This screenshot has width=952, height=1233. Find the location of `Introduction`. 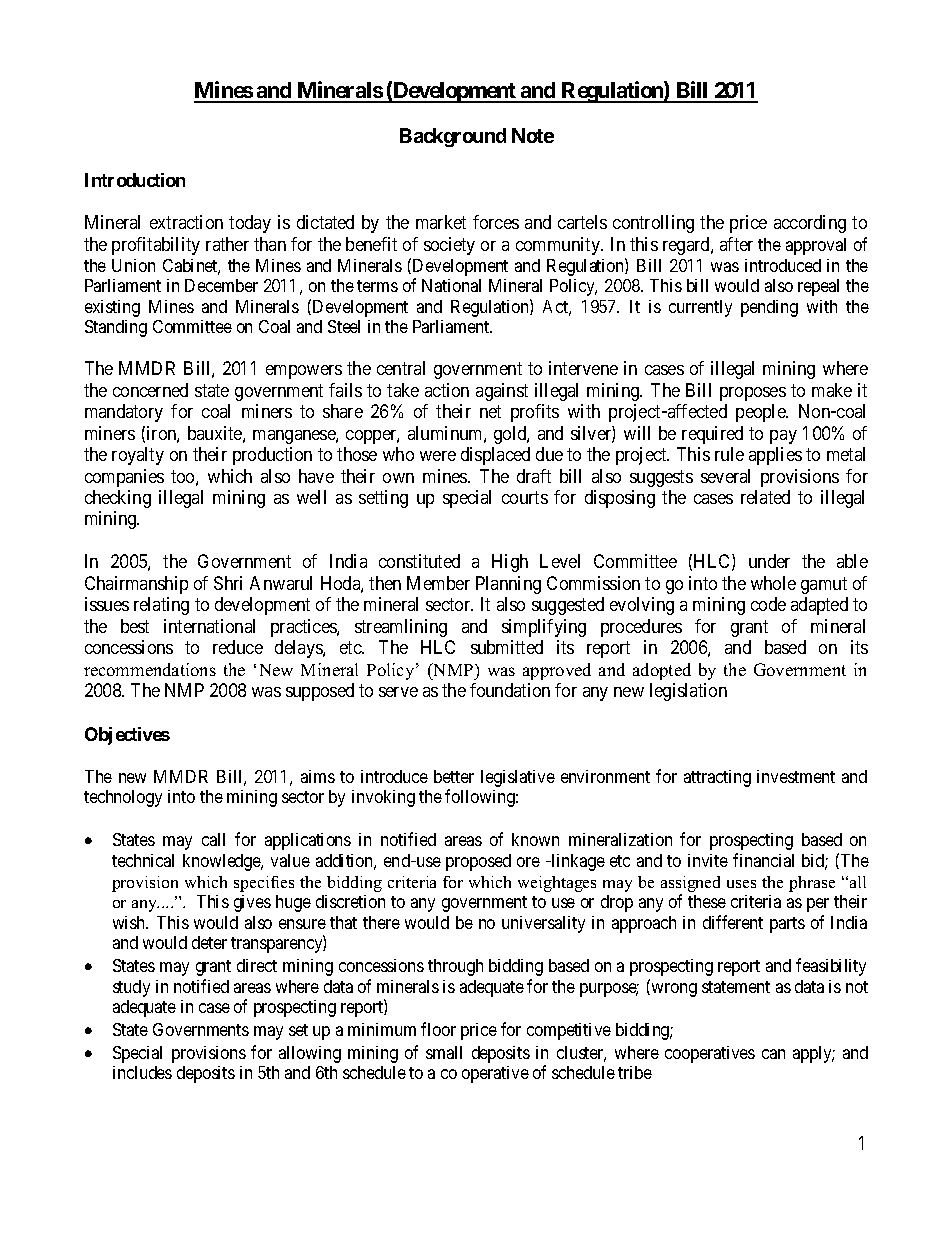

Introduction is located at coordinates (135, 180).
